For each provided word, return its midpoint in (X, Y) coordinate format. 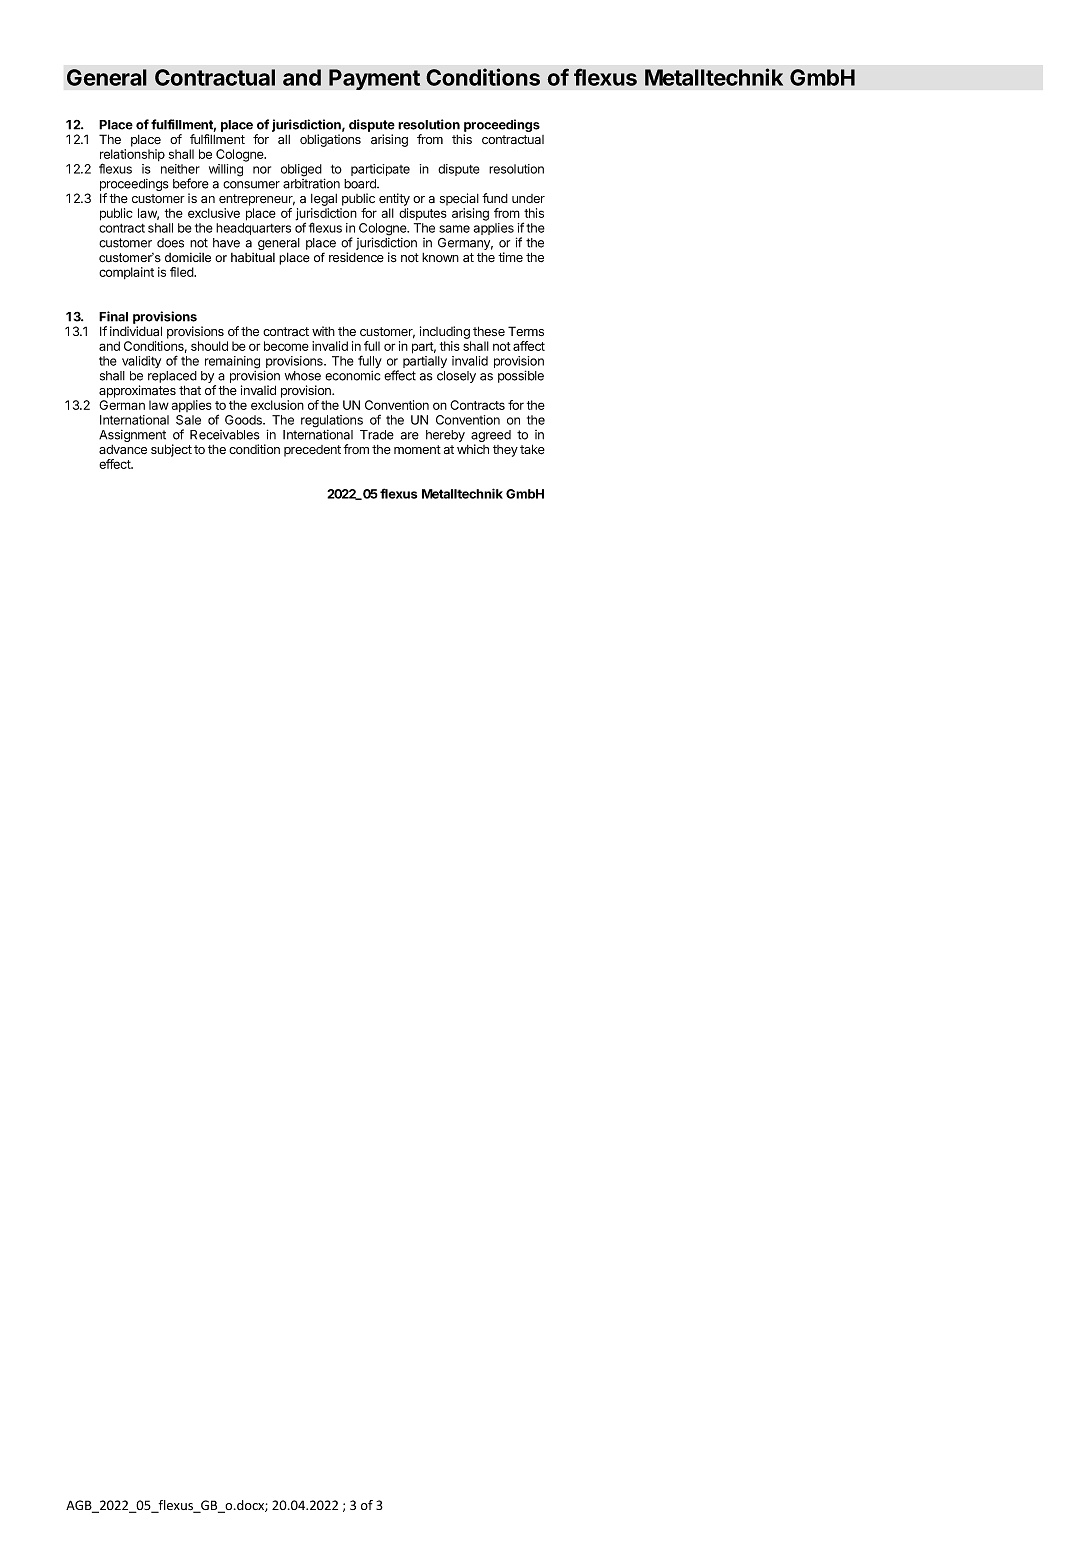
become (286, 346)
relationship (132, 156)
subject (171, 450)
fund (495, 198)
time (510, 257)
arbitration (311, 183)
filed (183, 272)
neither (180, 169)
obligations (330, 140)
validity (141, 362)
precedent (312, 451)
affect (529, 346)
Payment (374, 79)
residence (356, 257)
